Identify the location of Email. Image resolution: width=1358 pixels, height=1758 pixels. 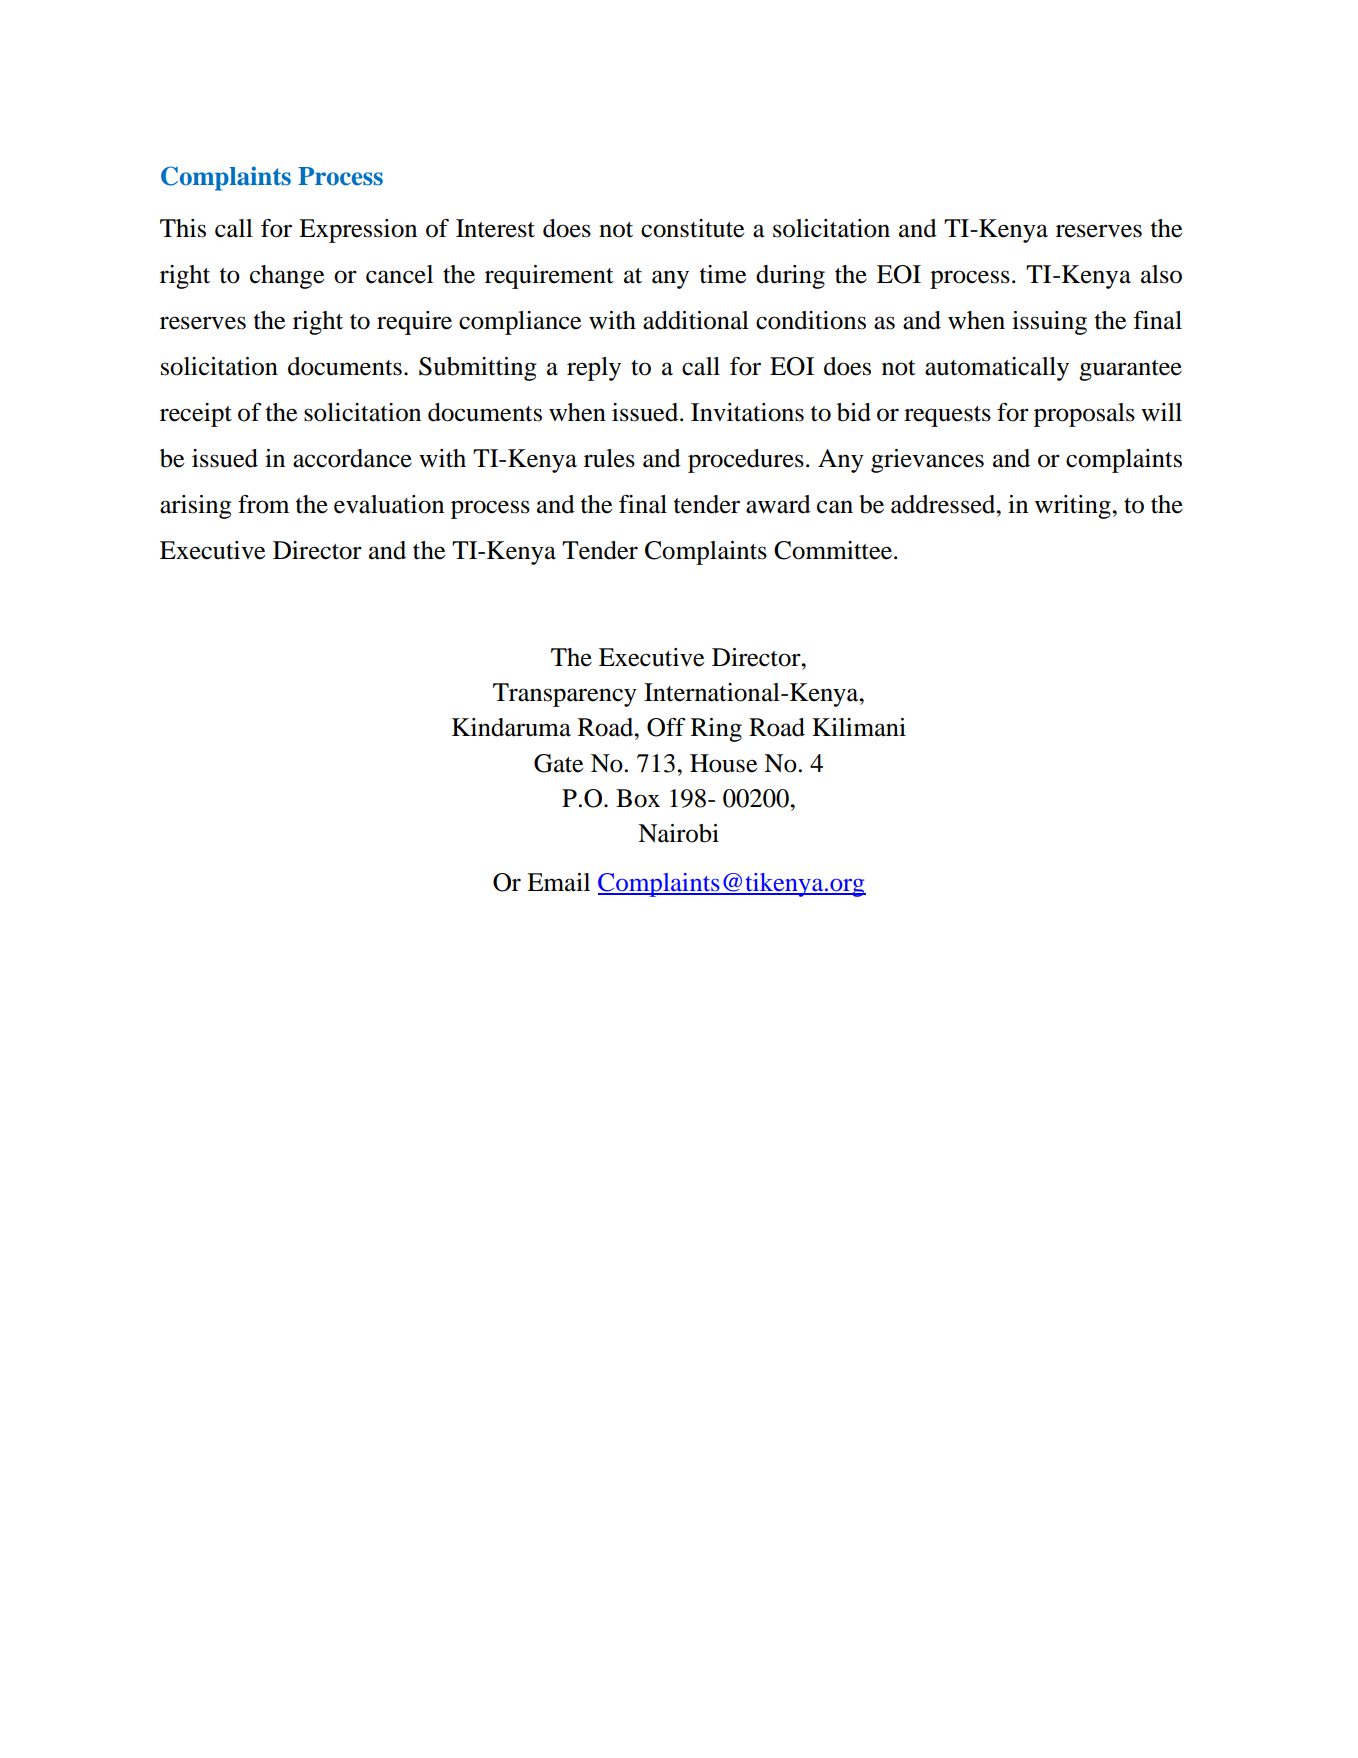
(558, 882).
